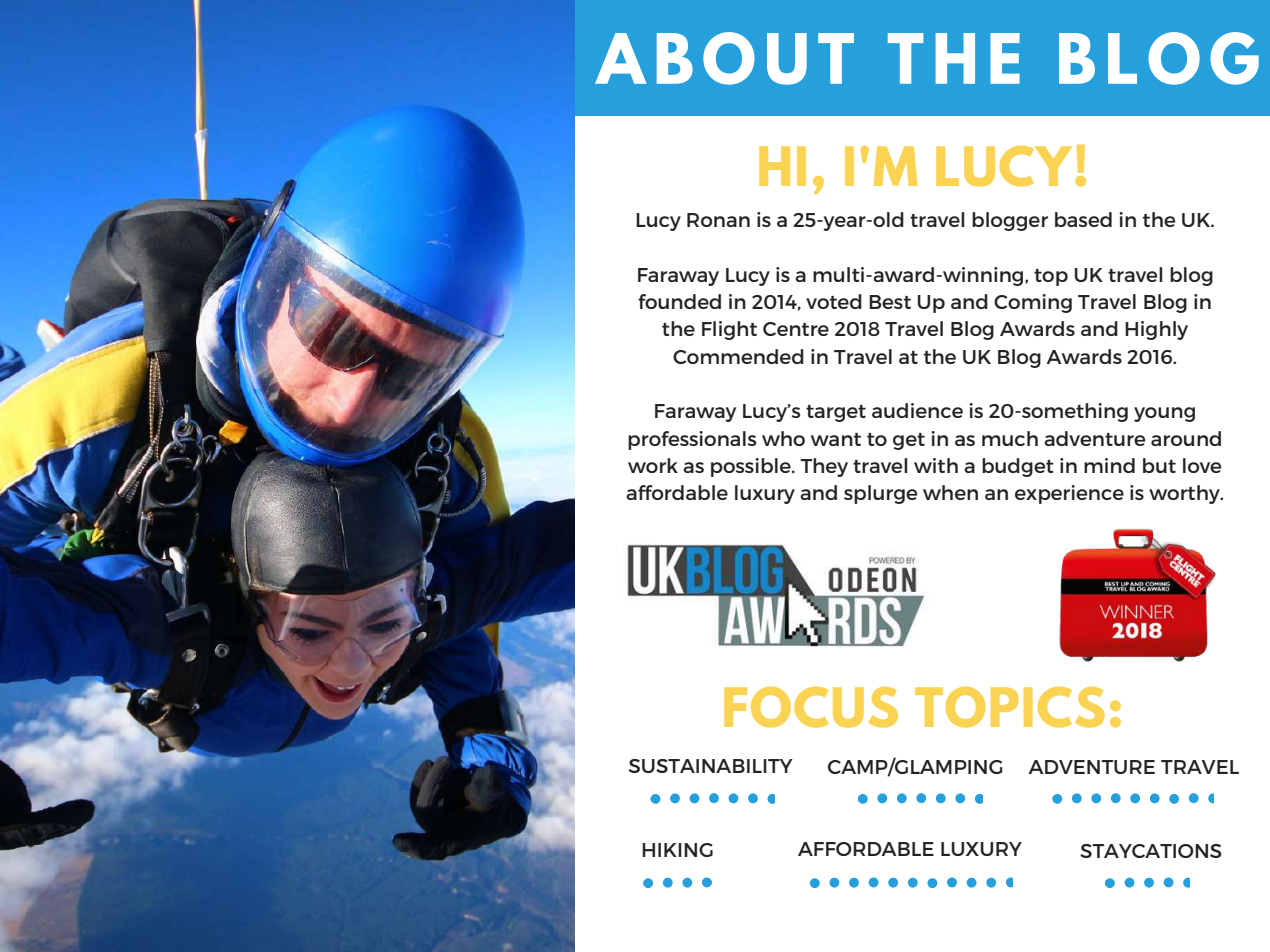 This page has height=952, width=1270. What do you see at coordinates (1010, 707) in the page?
I see `TOPICS` at bounding box center [1010, 707].
